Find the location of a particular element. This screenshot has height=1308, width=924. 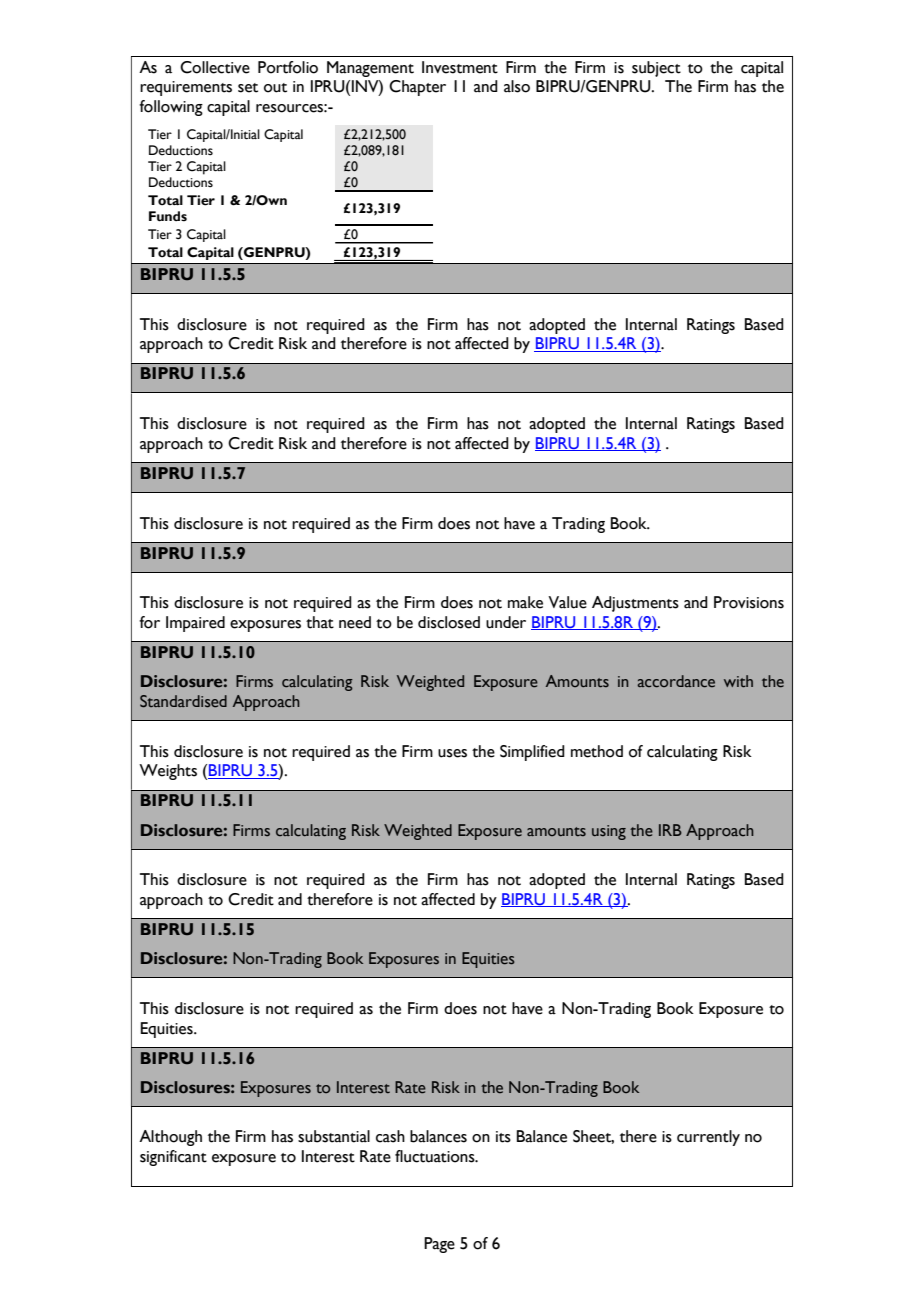

currently is located at coordinates (708, 1138).
